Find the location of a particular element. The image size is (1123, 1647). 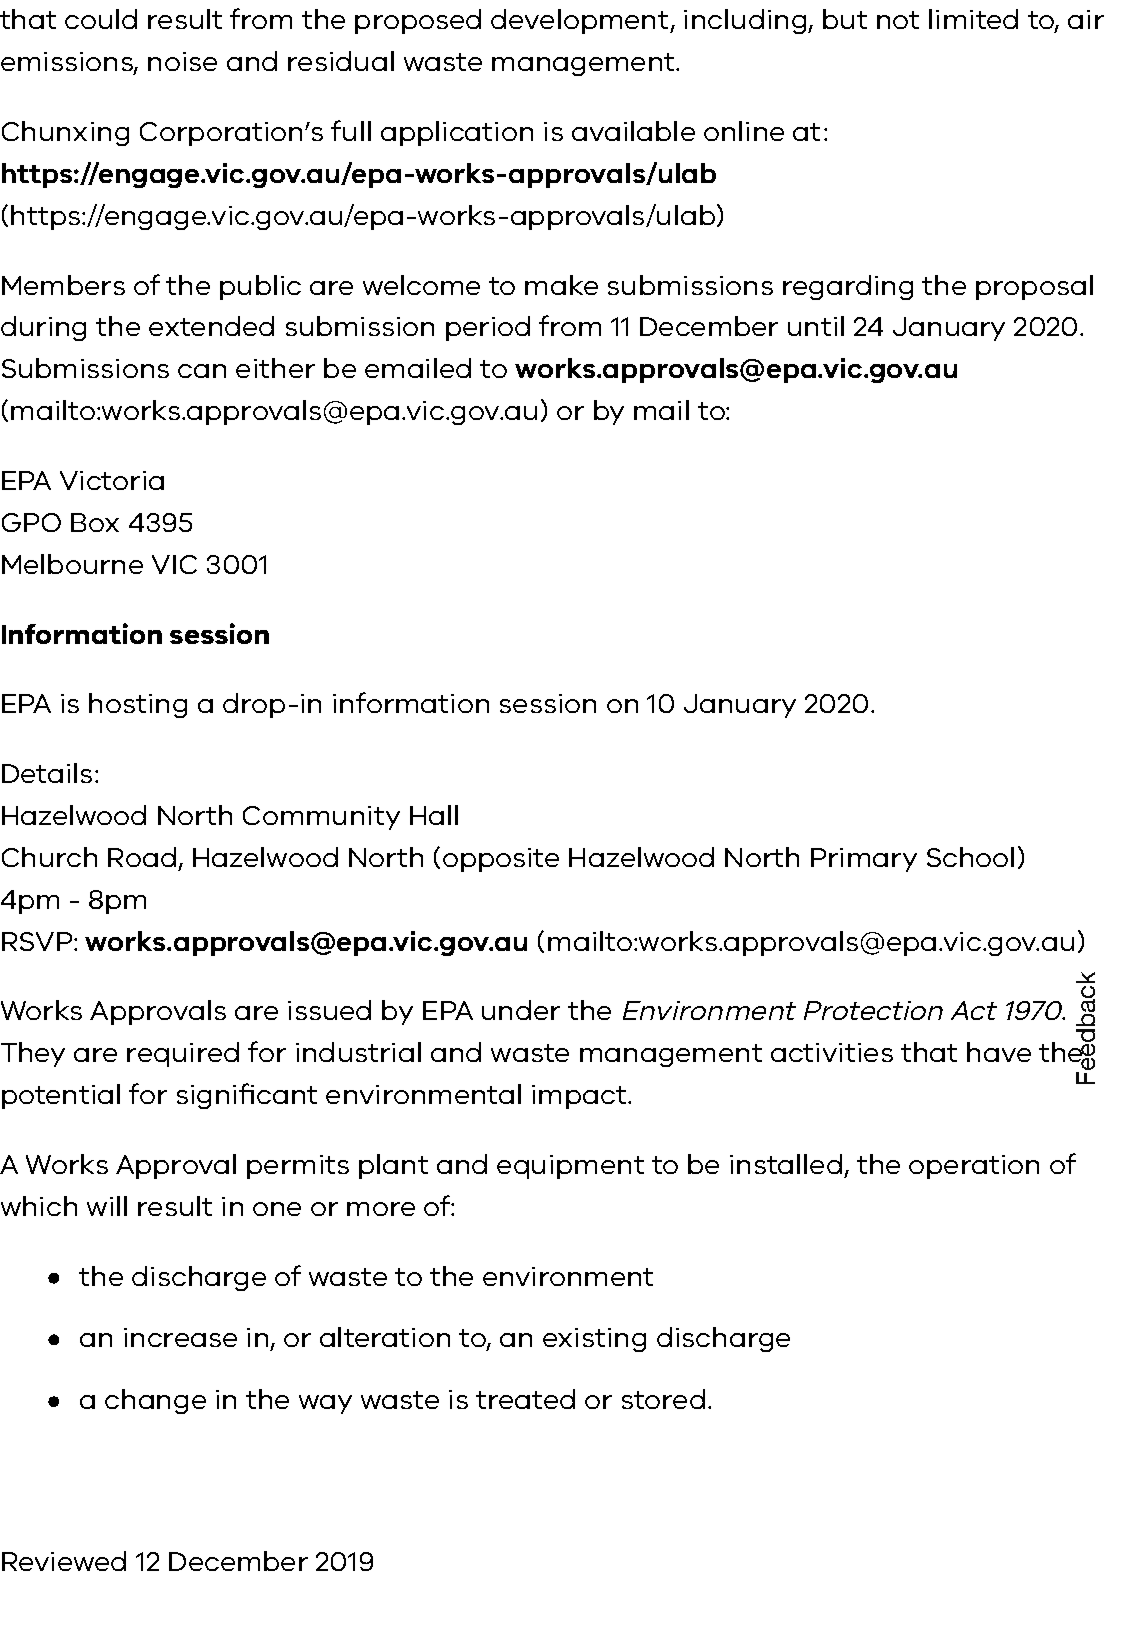

have is located at coordinates (999, 1052).
